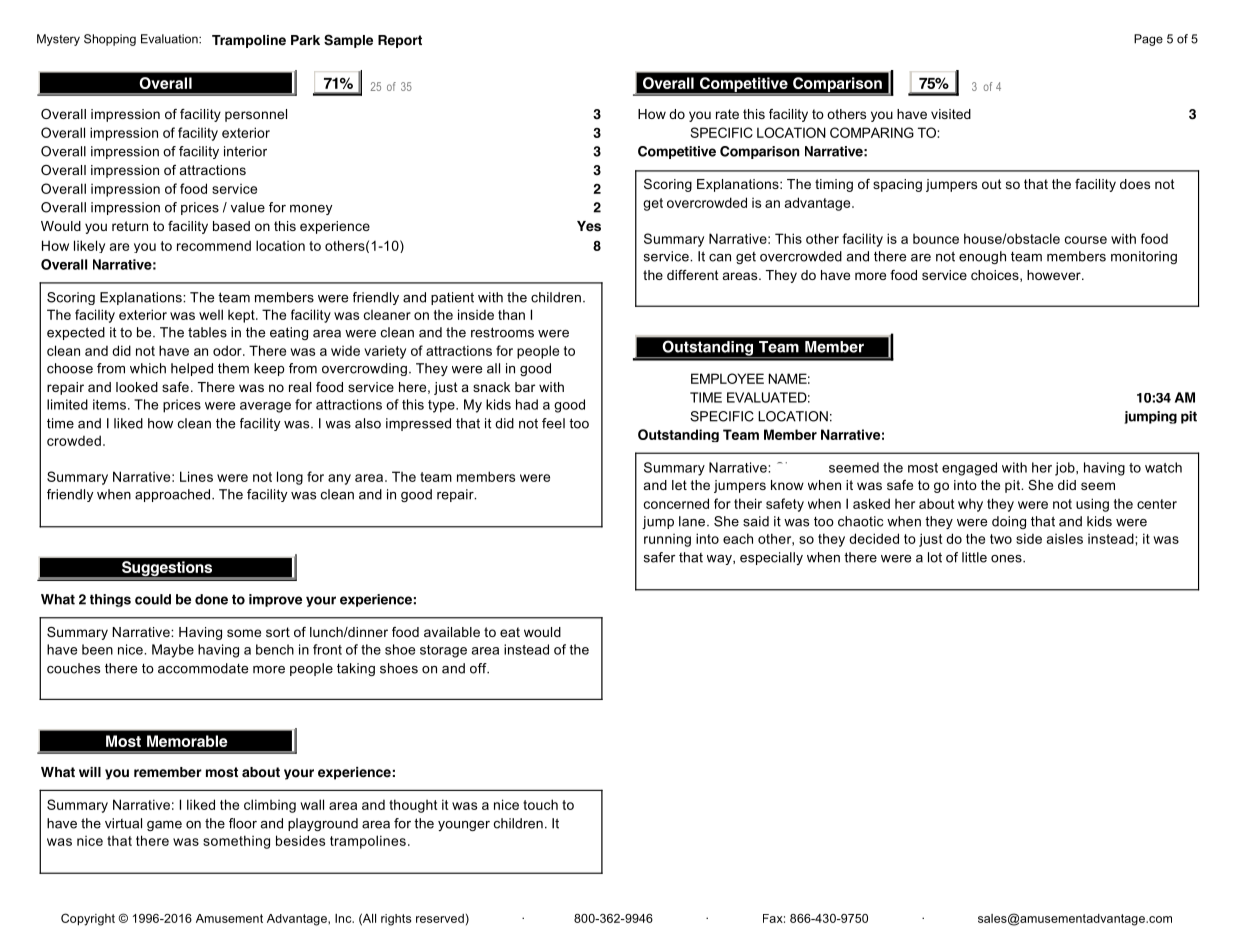 This screenshot has height=952, width=1233. I want to click on Page, so click(1148, 40).
